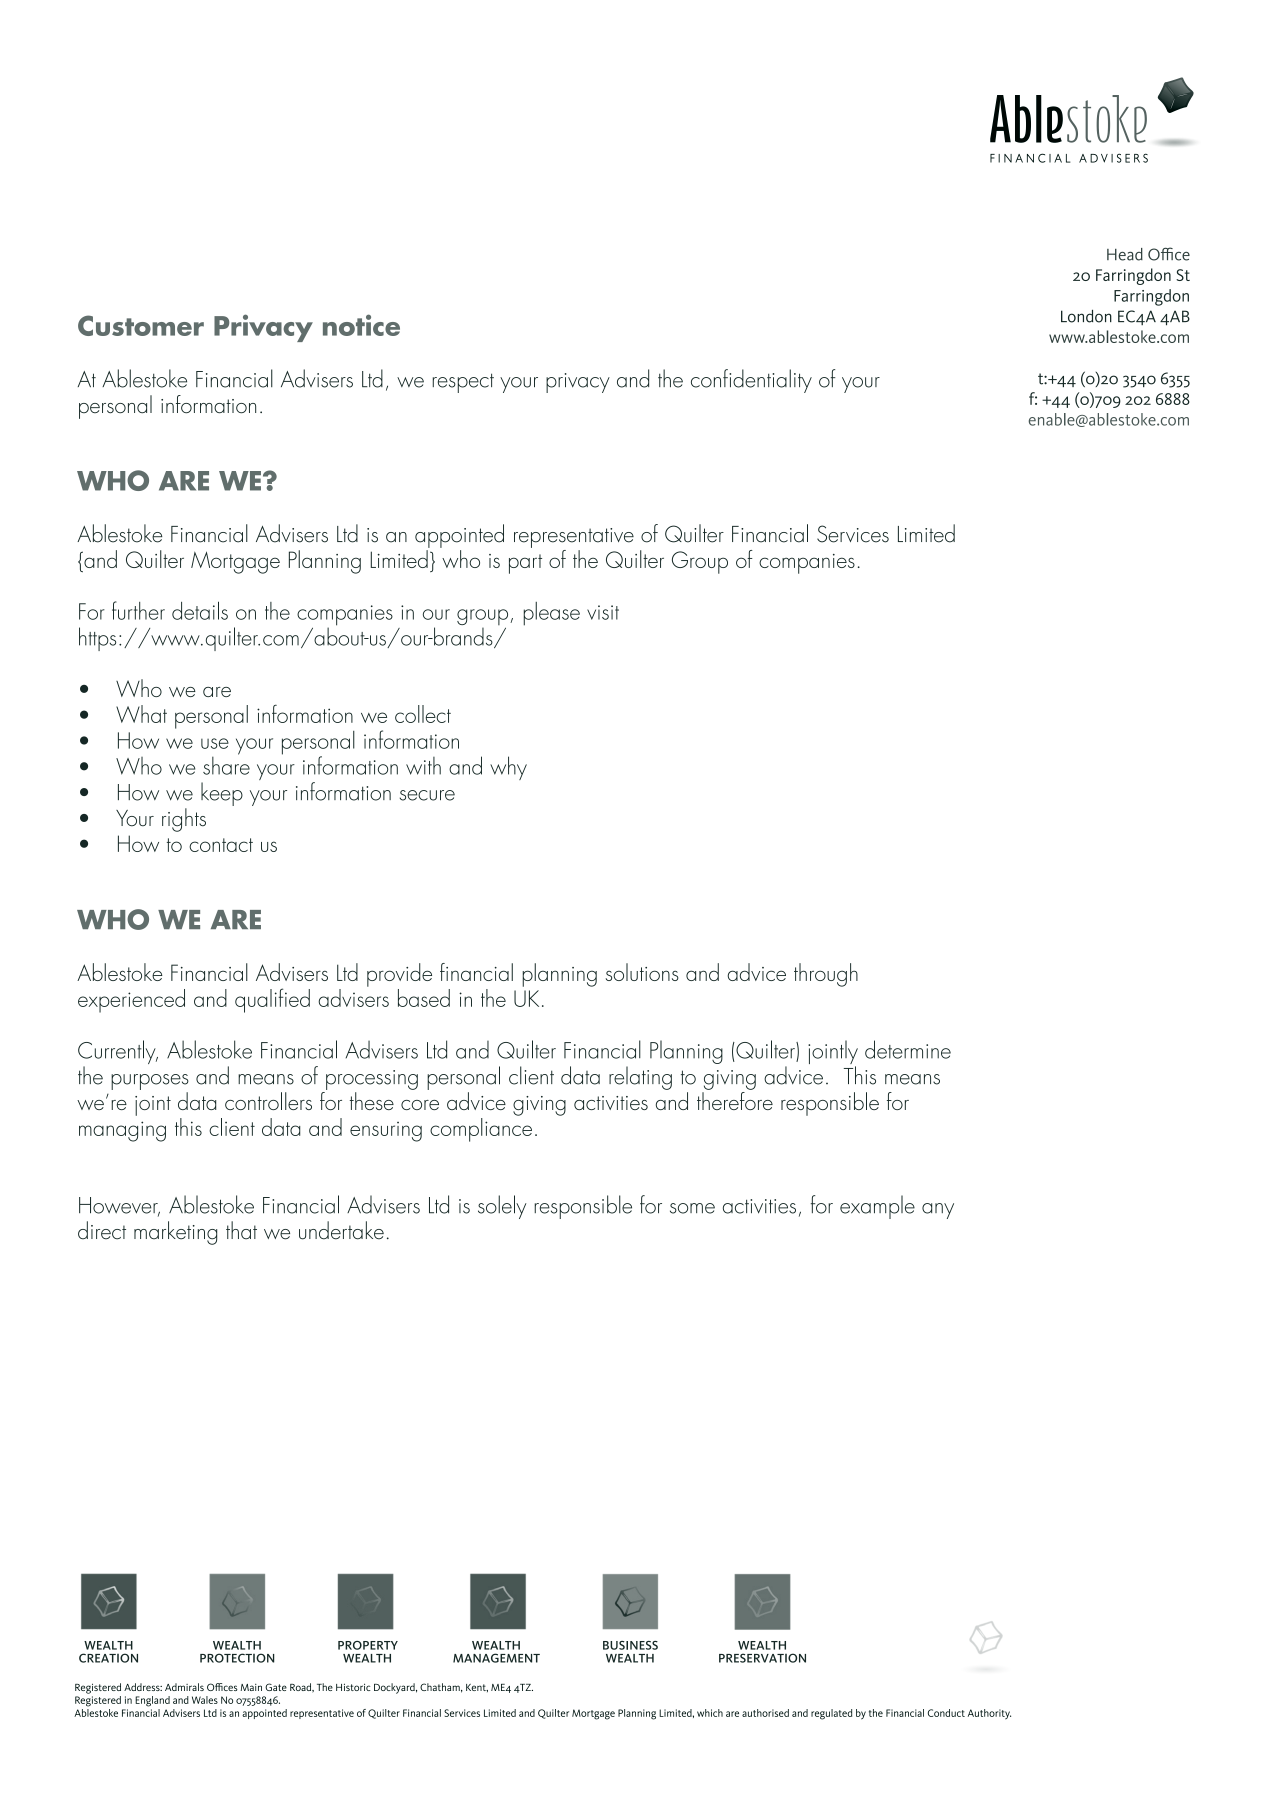 Image resolution: width=1280 pixels, height=1811 pixels. I want to click on qualified, so click(272, 1000).
